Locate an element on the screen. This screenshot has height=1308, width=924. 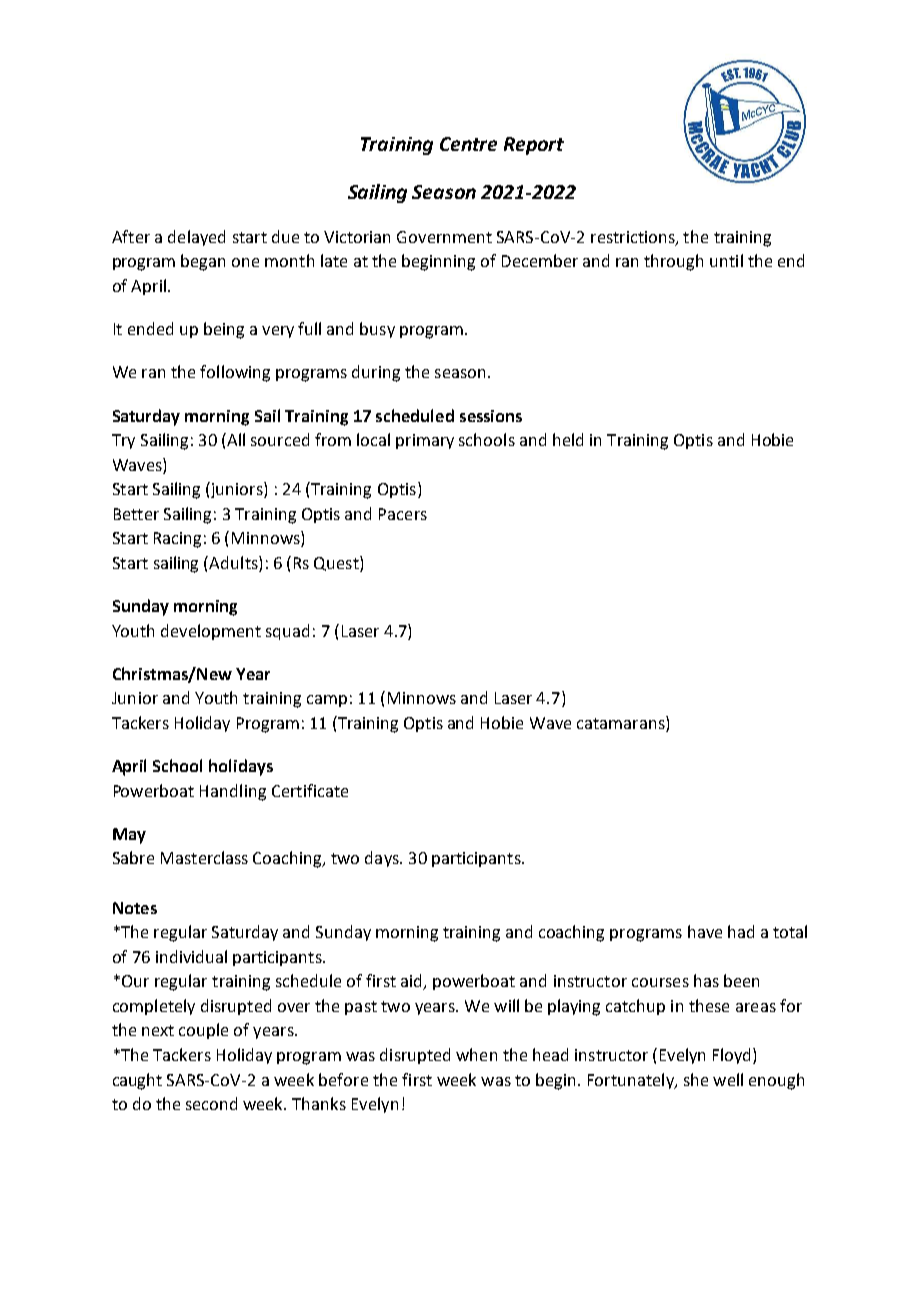
Centre is located at coordinates (468, 144).
